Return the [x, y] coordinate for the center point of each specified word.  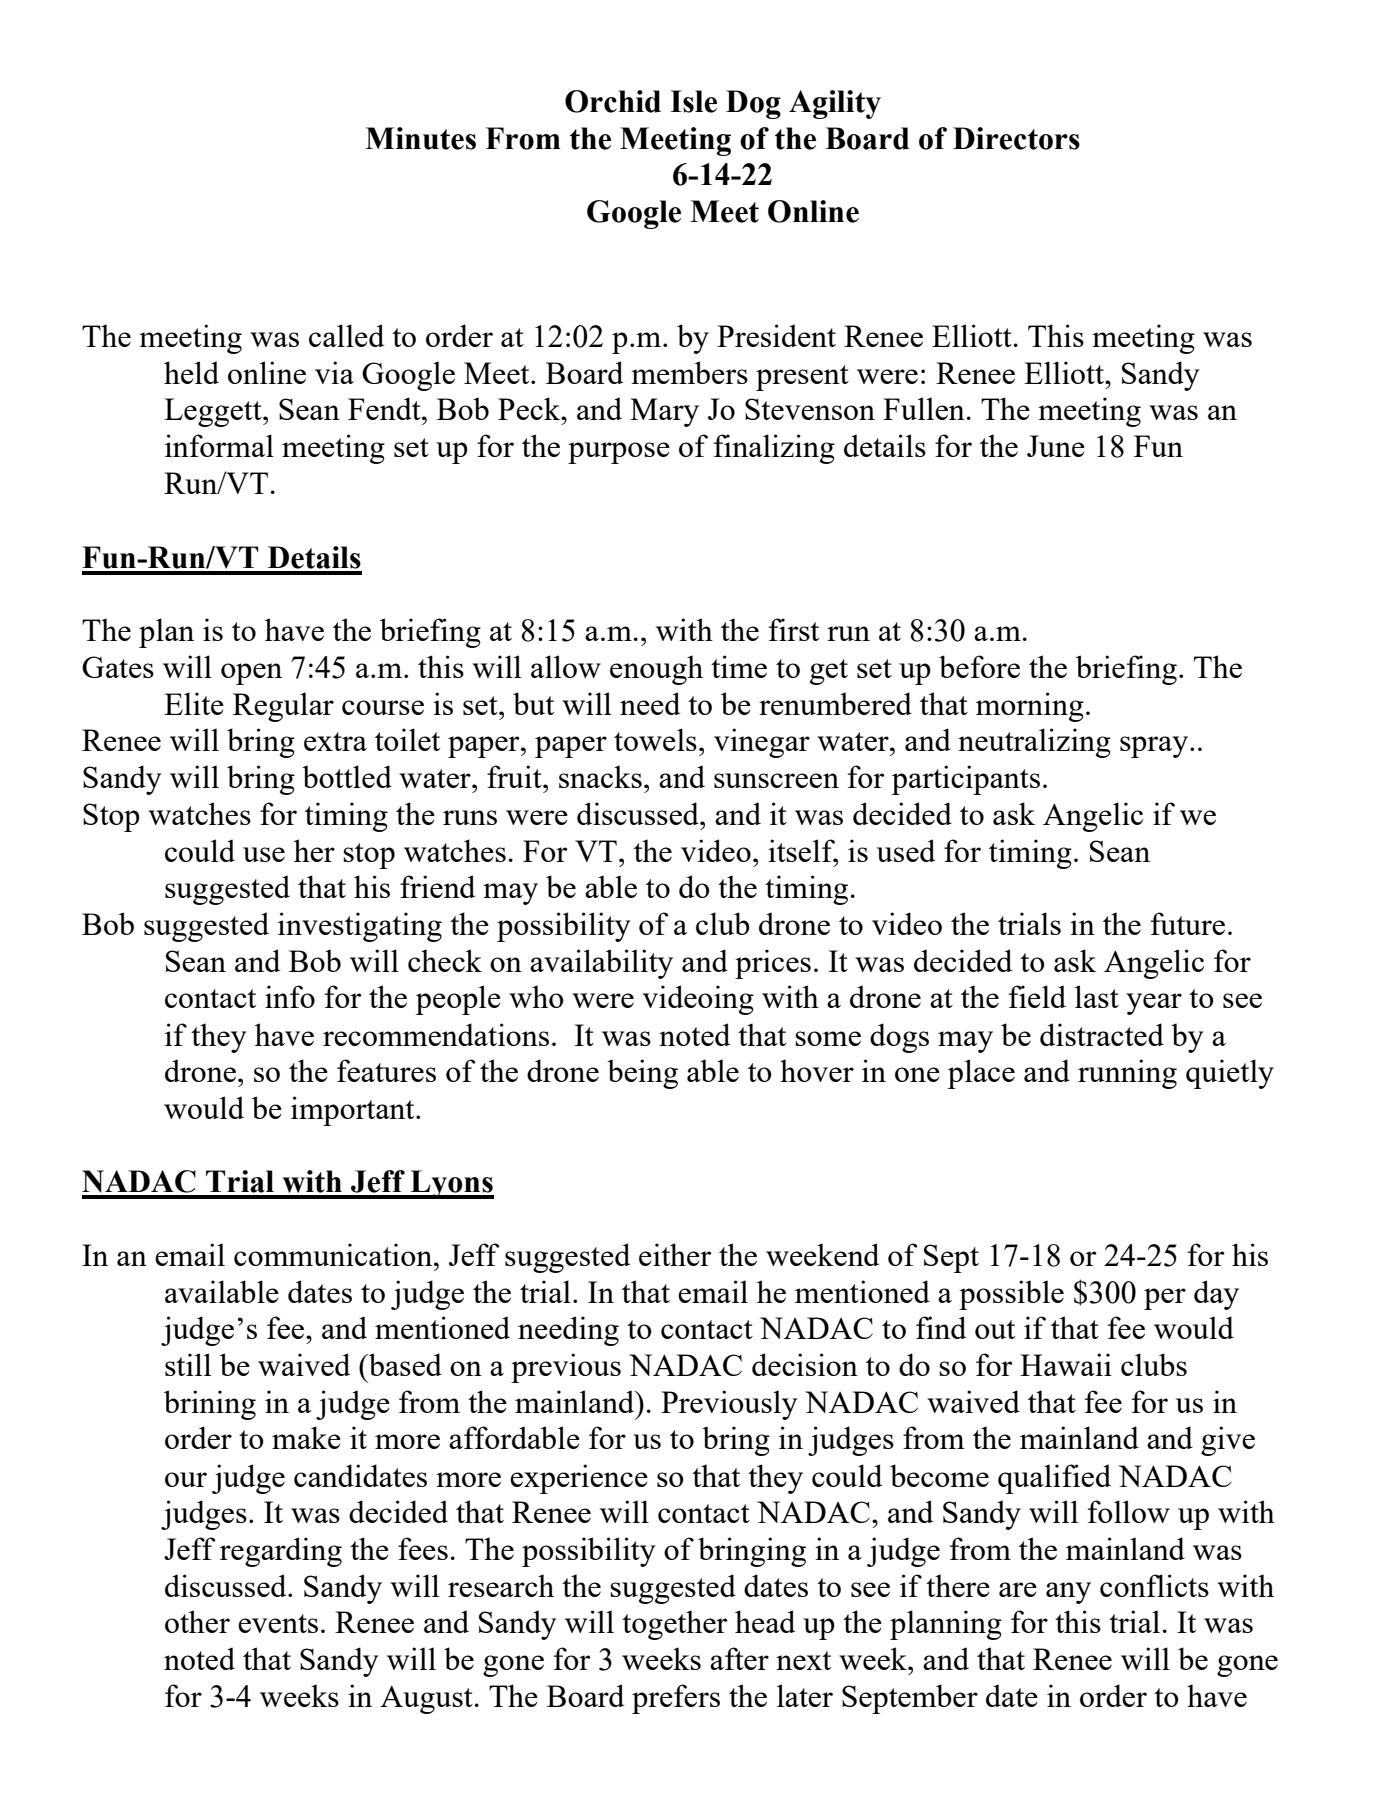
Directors [1016, 138]
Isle [693, 101]
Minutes [420, 138]
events [278, 1623]
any [1068, 1593]
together [675, 1625]
